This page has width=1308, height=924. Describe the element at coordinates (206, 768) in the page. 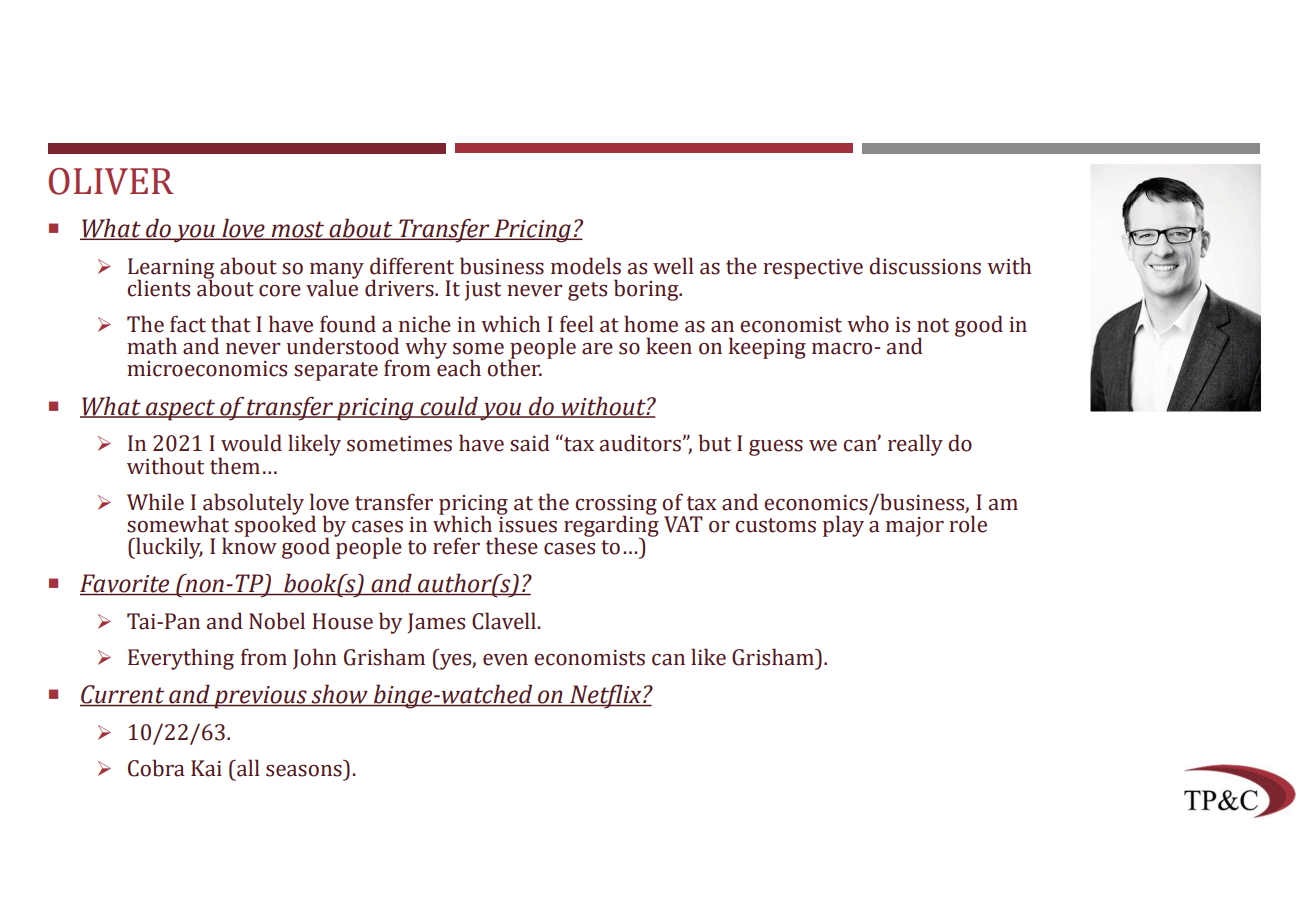

I see `Kai` at that location.
